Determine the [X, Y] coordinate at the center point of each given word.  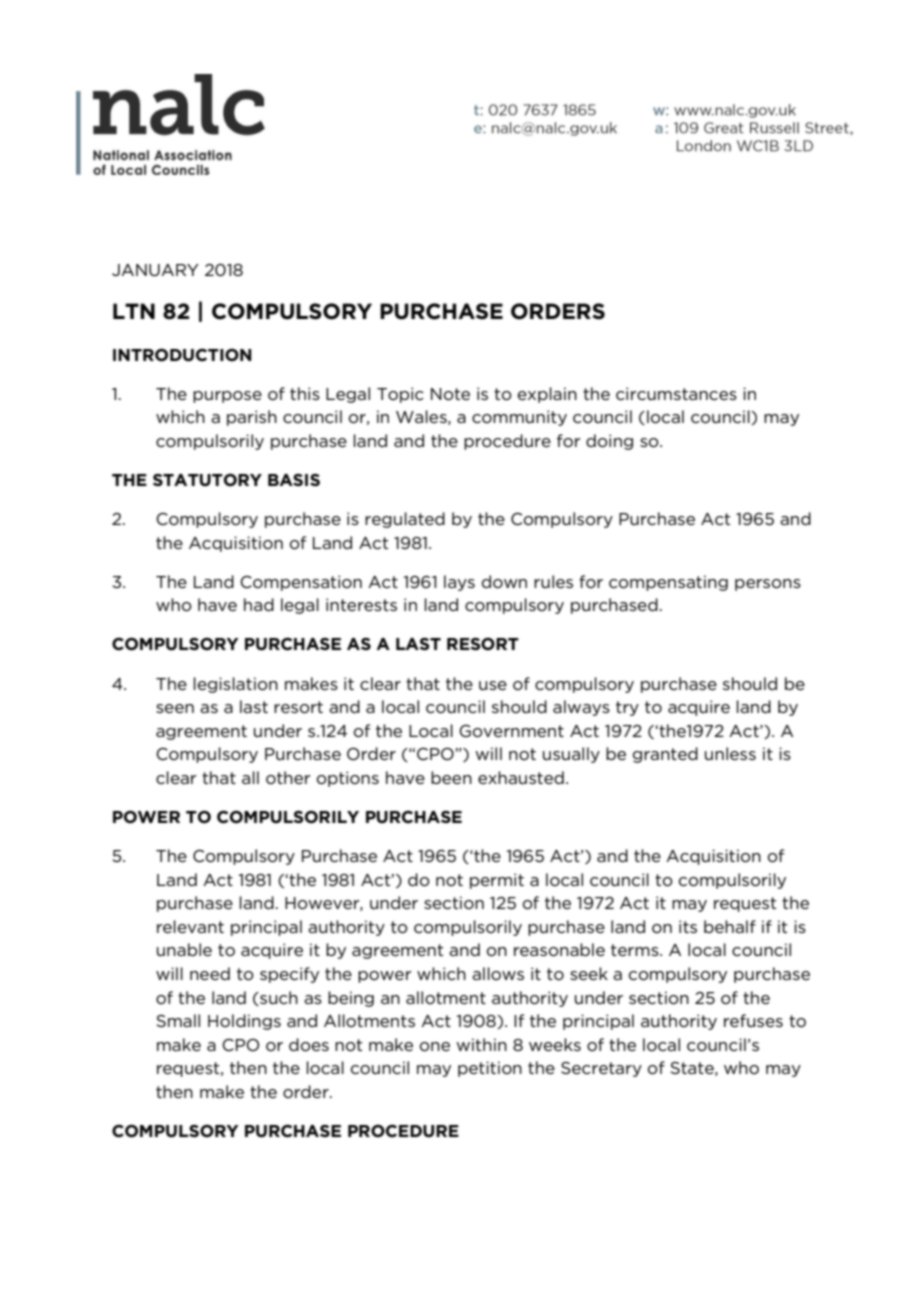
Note [450, 394]
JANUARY [155, 270]
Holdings [244, 1022]
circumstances [676, 393]
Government [511, 731]
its [688, 926]
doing [609, 442]
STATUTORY [207, 480]
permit [497, 881]
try [627, 708]
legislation [235, 685]
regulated [405, 520]
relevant [190, 926]
